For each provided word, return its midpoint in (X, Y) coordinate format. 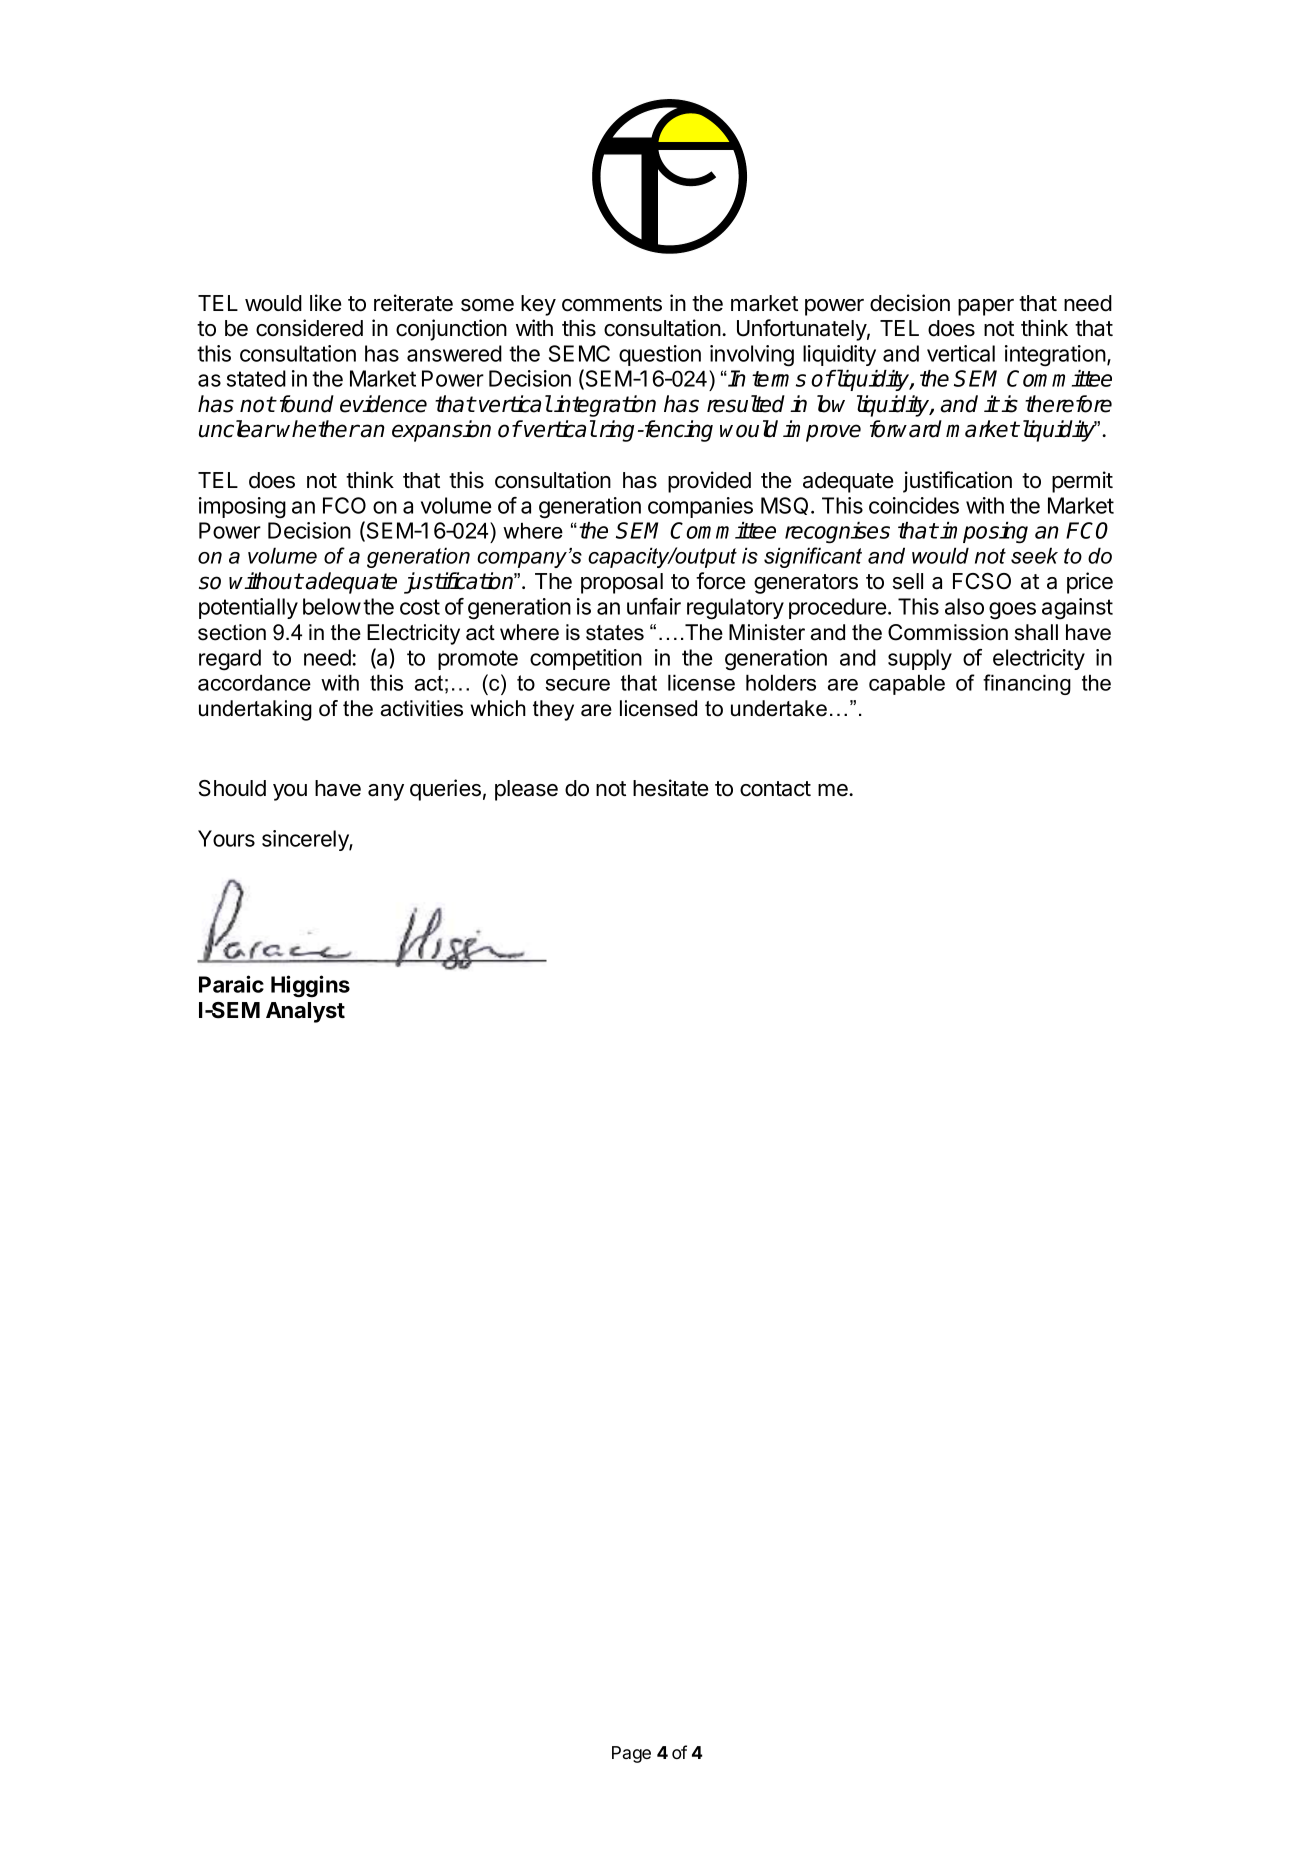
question (660, 355)
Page (631, 1754)
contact (775, 789)
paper (986, 307)
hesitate (670, 788)
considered (309, 328)
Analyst (305, 1012)
